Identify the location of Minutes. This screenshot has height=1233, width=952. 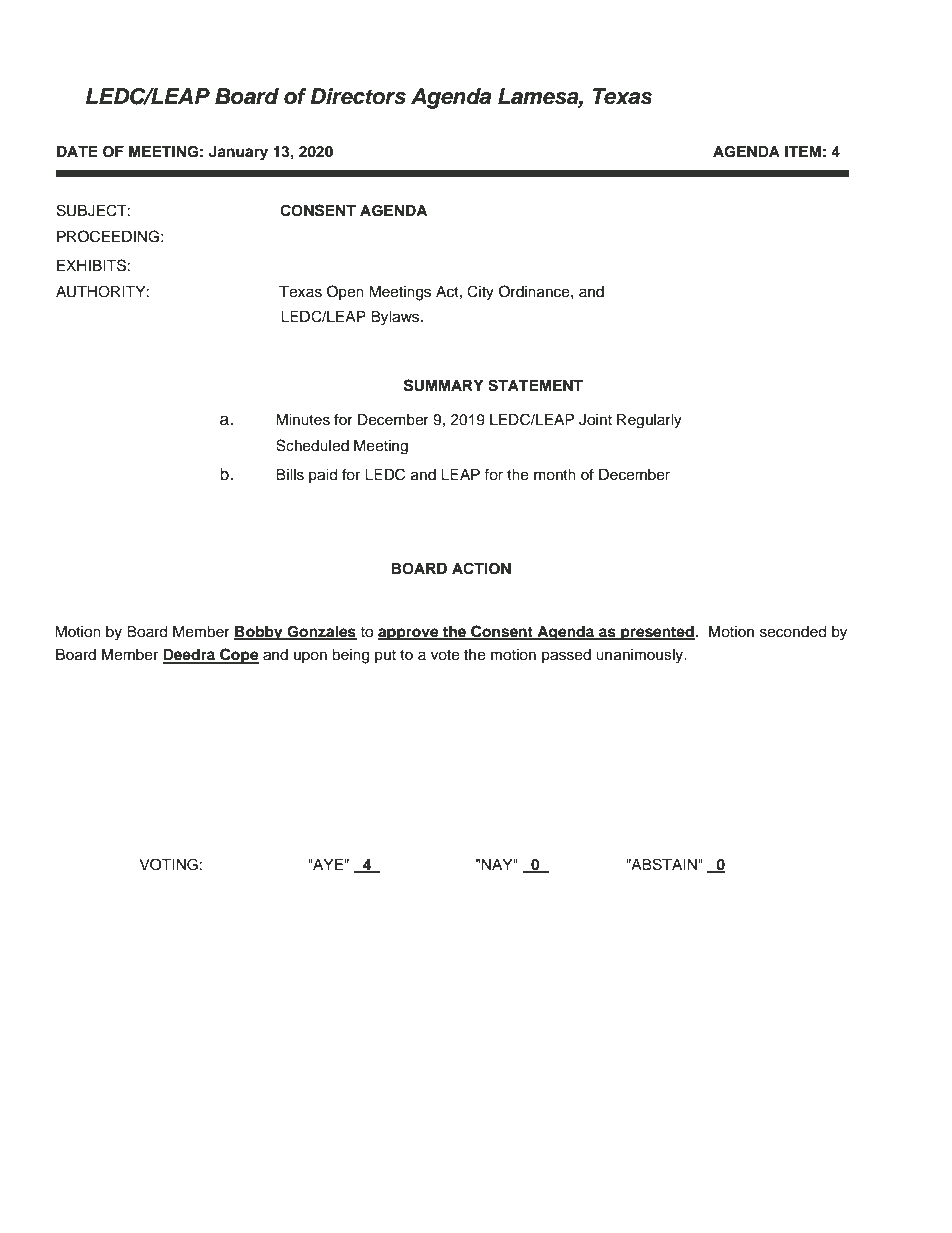
(303, 420).
